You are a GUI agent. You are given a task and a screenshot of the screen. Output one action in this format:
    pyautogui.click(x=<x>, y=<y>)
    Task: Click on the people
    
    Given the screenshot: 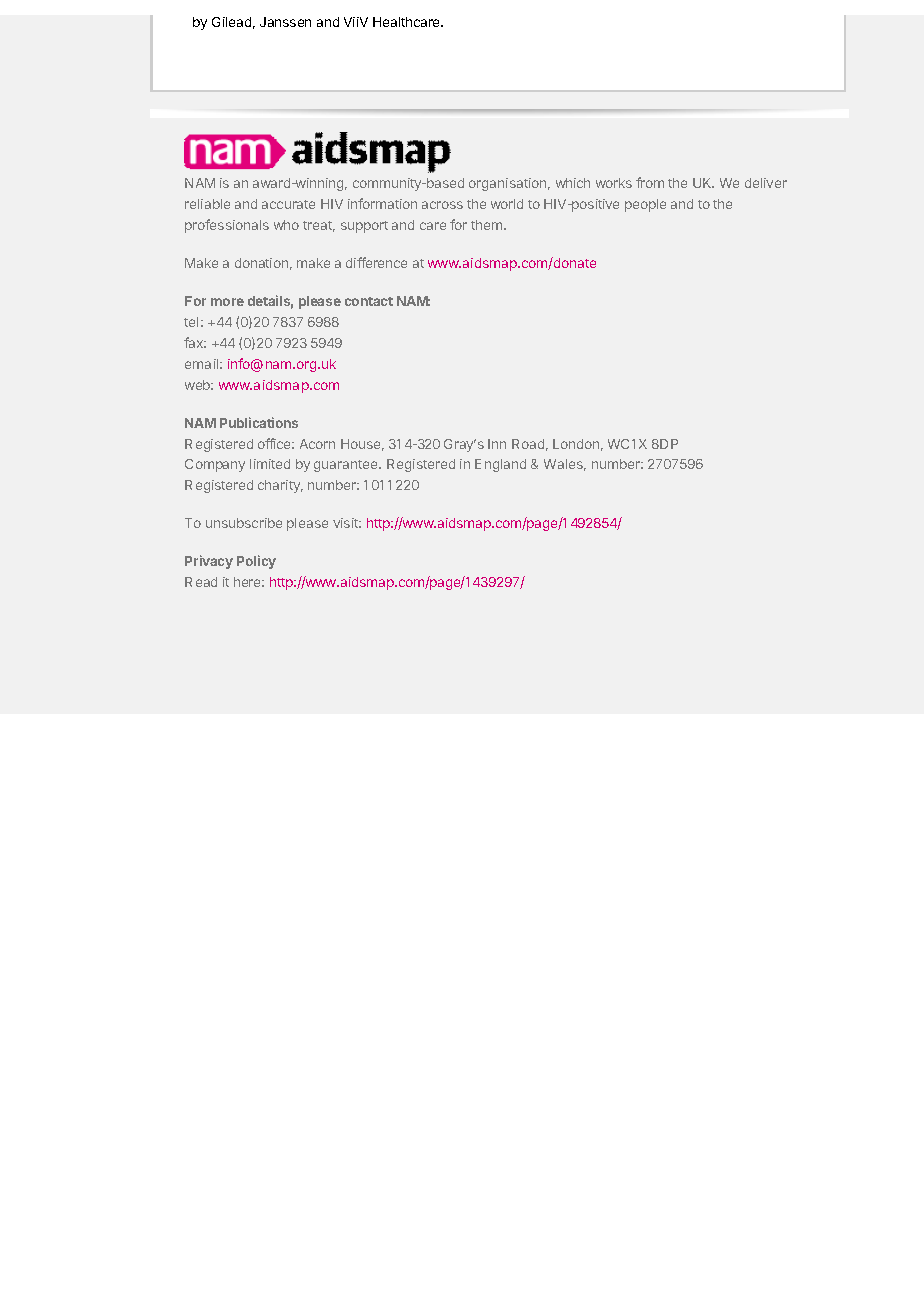 What is the action you would take?
    pyautogui.click(x=645, y=205)
